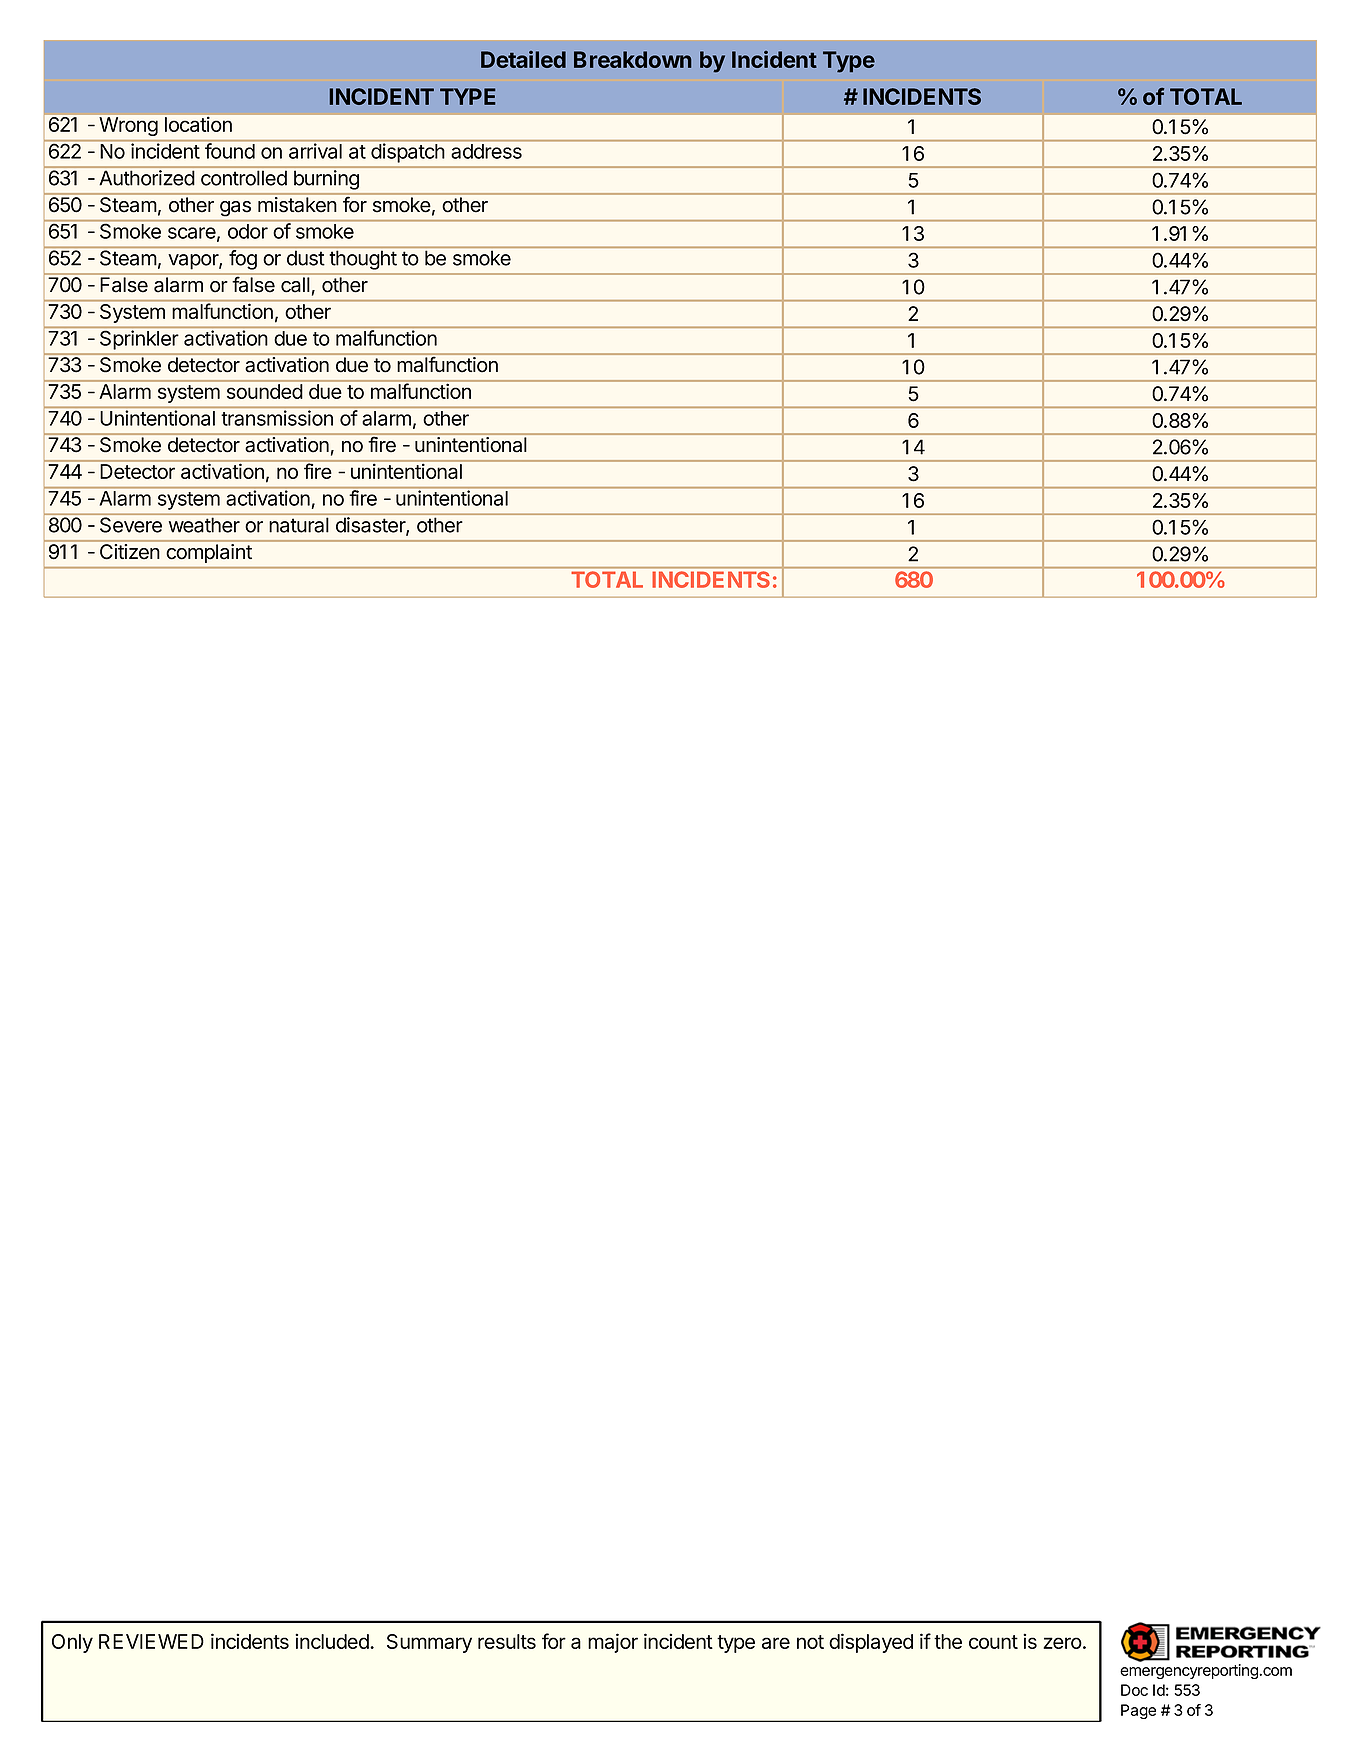 The height and width of the screenshot is (1762, 1362). I want to click on count, so click(993, 1642).
